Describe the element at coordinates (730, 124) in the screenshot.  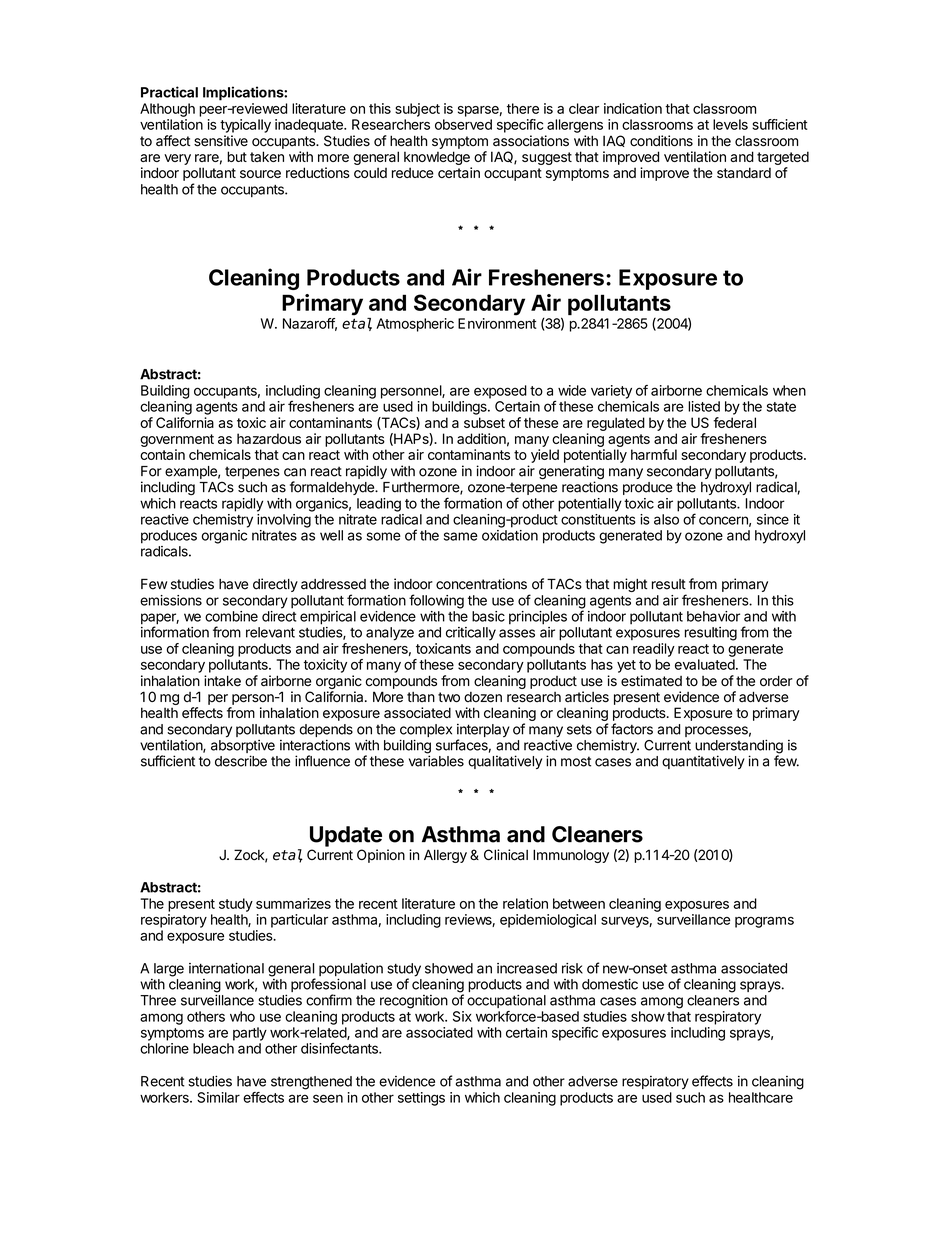
I see `levels` at that location.
